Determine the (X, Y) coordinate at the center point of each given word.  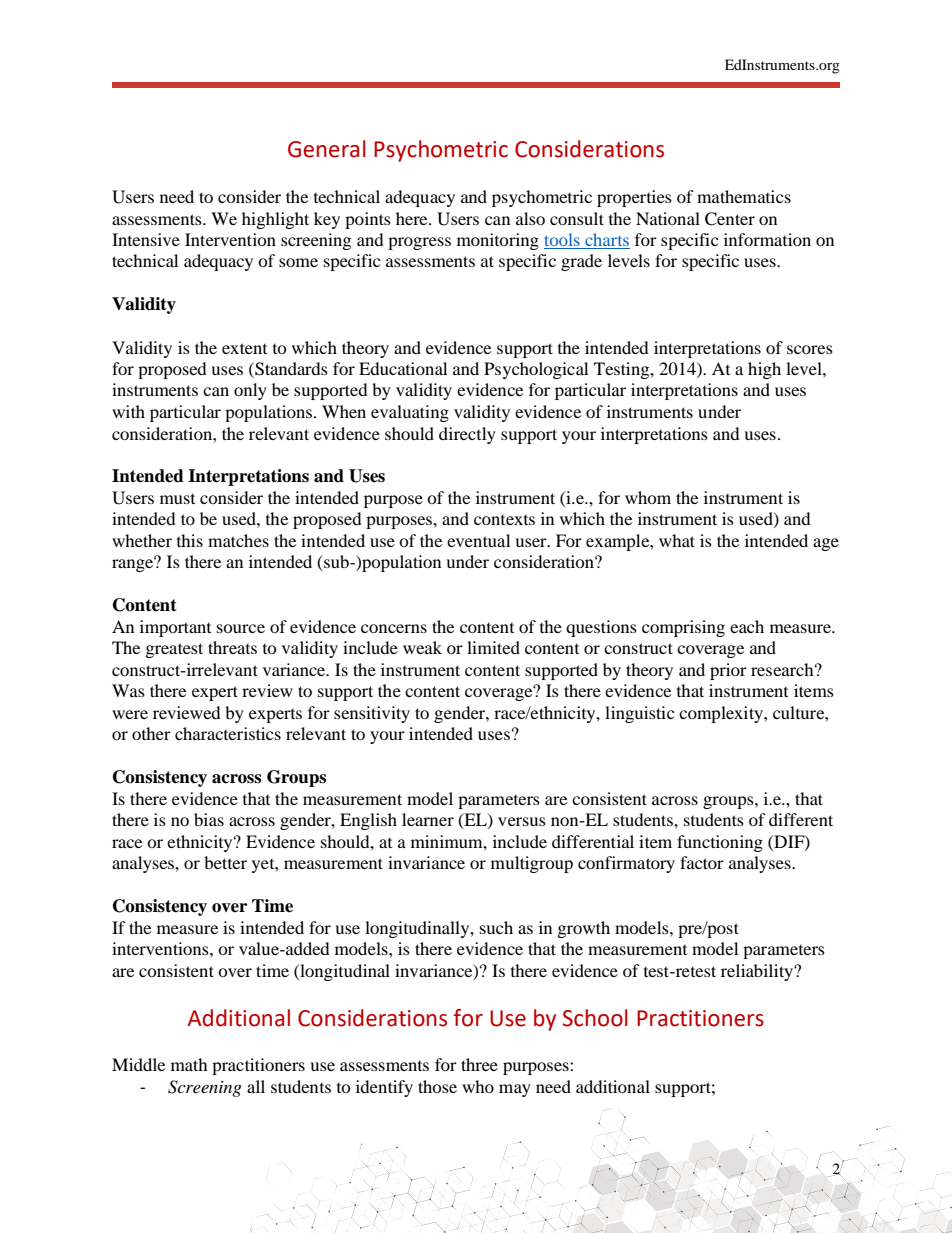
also (530, 218)
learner (428, 819)
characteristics (228, 733)
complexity (722, 714)
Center (730, 219)
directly (467, 435)
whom (648, 497)
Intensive (146, 239)
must (177, 499)
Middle (138, 1064)
